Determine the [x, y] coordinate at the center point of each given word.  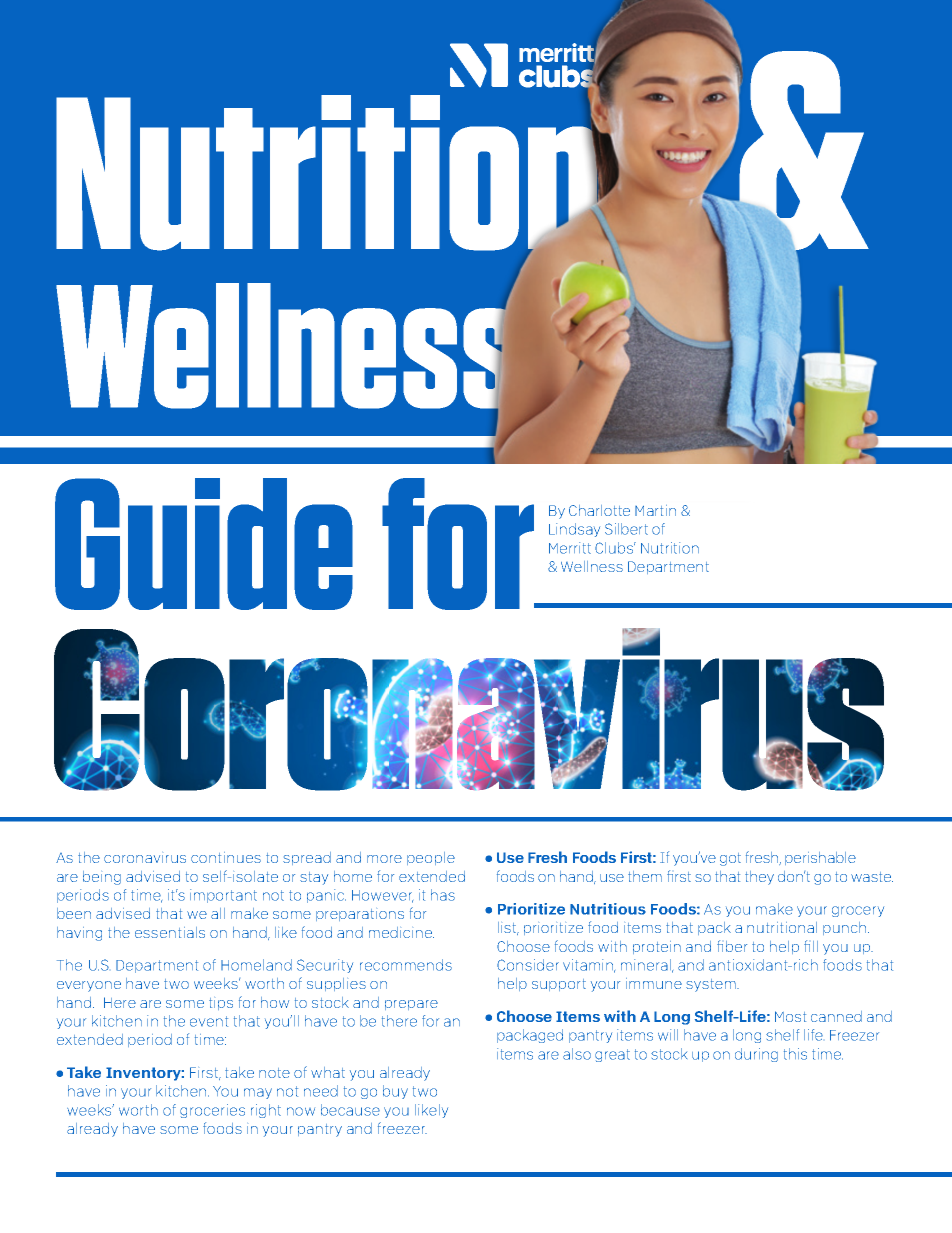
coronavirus [145, 859]
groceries [212, 1111]
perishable [820, 858]
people [431, 858]
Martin [655, 510]
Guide [204, 544]
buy [395, 1092]
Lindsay [574, 530]
